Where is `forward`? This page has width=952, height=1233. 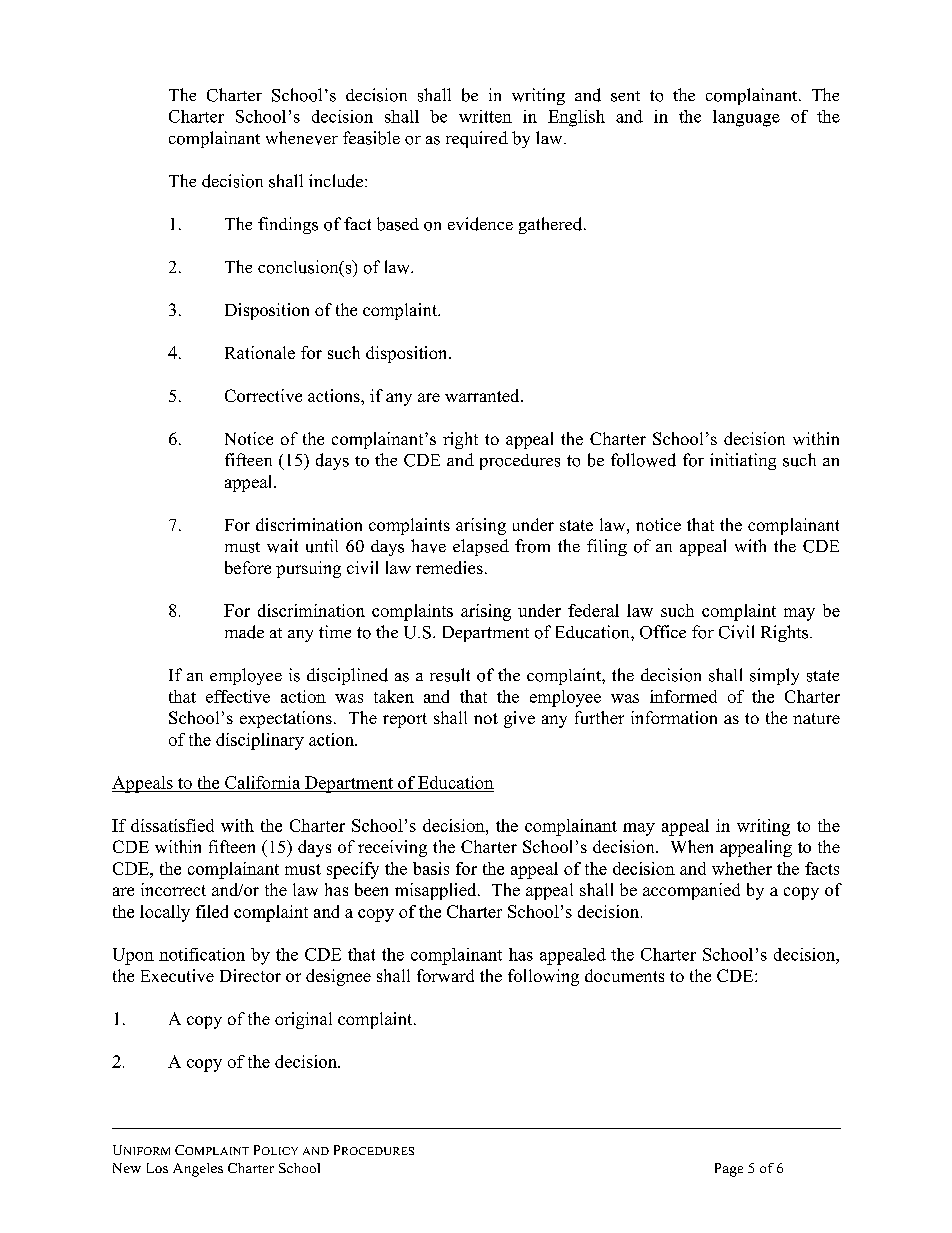 forward is located at coordinates (445, 975).
